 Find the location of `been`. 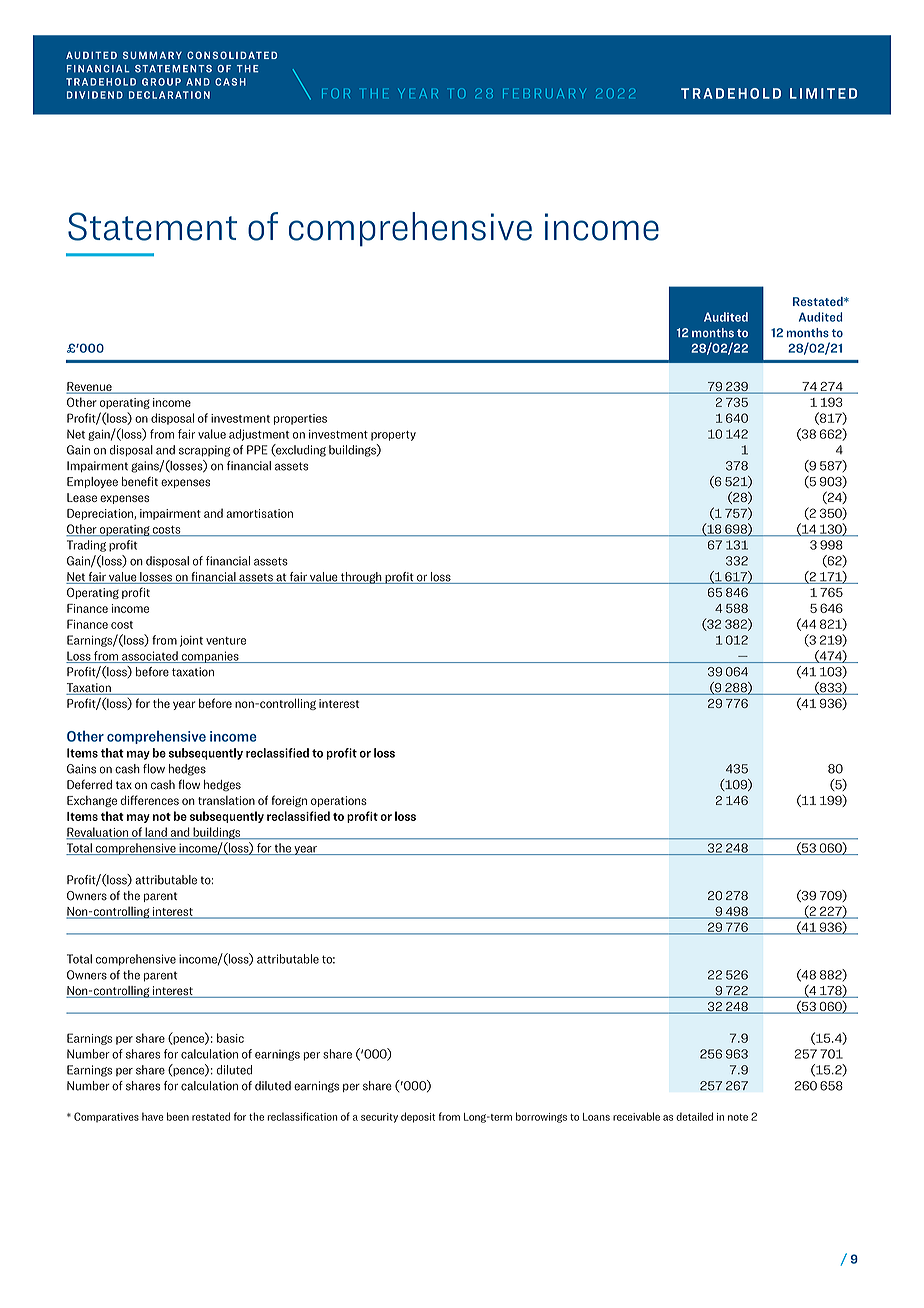

been is located at coordinates (178, 1116).
